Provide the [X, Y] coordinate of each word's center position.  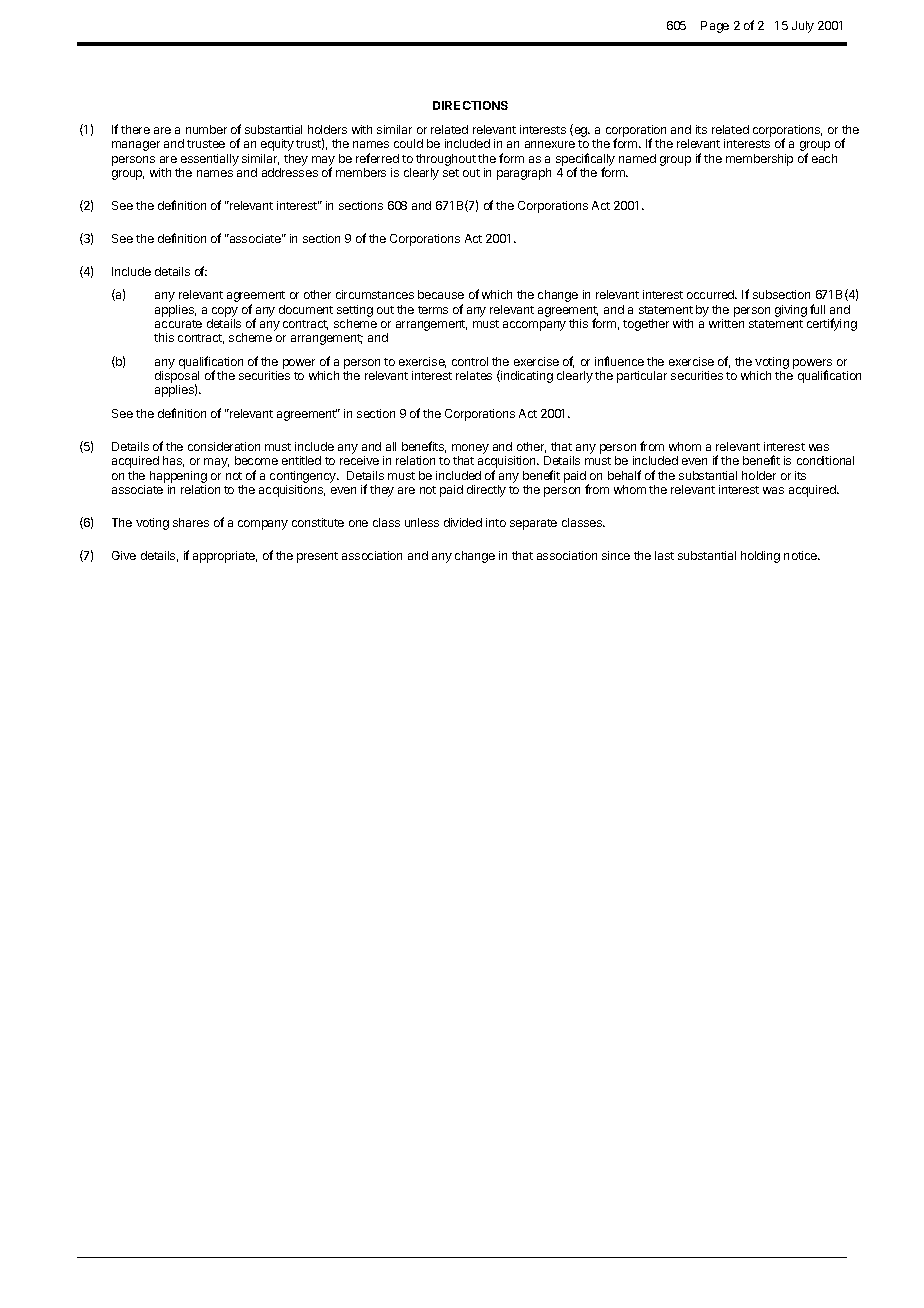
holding [760, 557]
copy [225, 312]
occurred [712, 294]
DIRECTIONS [470, 105]
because [441, 294]
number [206, 129]
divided [463, 522]
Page [715, 27]
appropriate [225, 557]
